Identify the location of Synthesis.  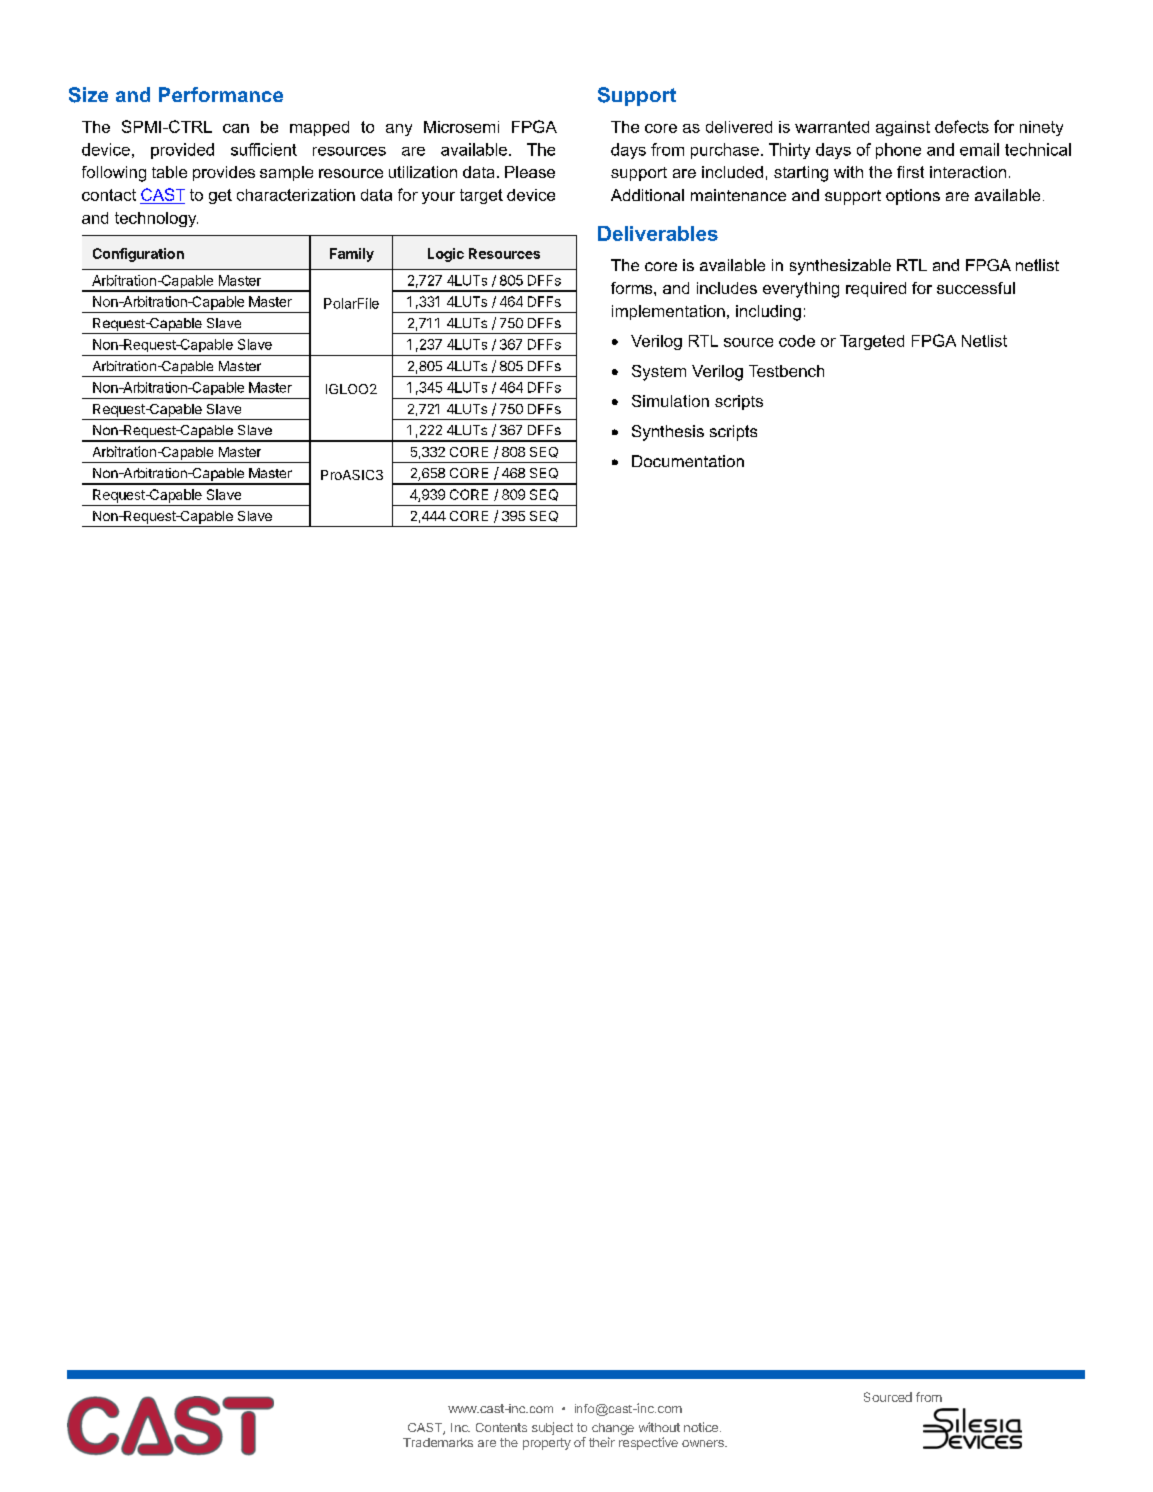
(668, 433).
